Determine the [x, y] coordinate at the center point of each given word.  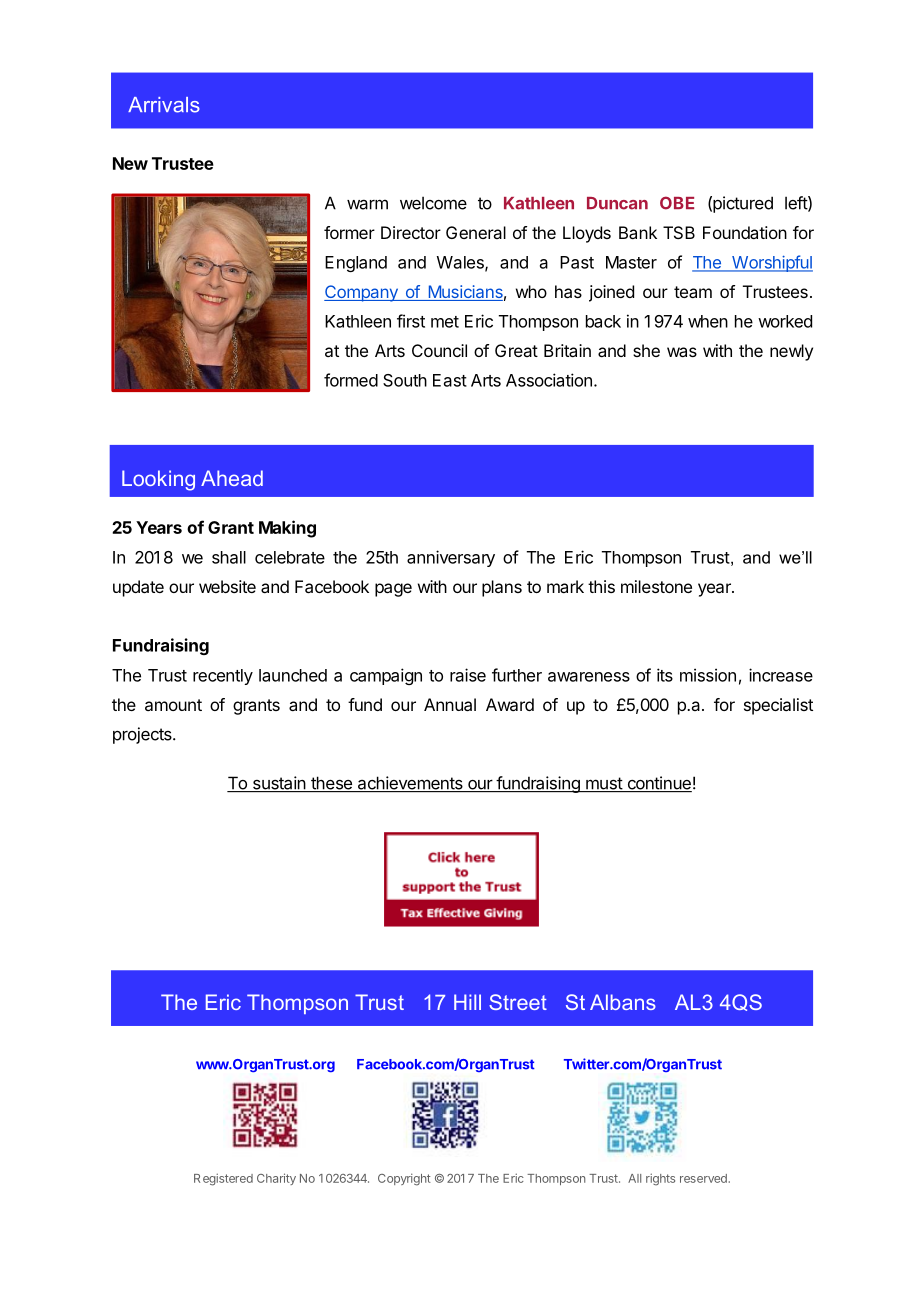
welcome [433, 203]
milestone [656, 586]
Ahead [232, 478]
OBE [677, 203]
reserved [703, 1178]
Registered [223, 1179]
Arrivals [164, 105]
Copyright [404, 1179]
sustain [278, 784]
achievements [410, 784]
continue [658, 784]
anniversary [451, 558]
